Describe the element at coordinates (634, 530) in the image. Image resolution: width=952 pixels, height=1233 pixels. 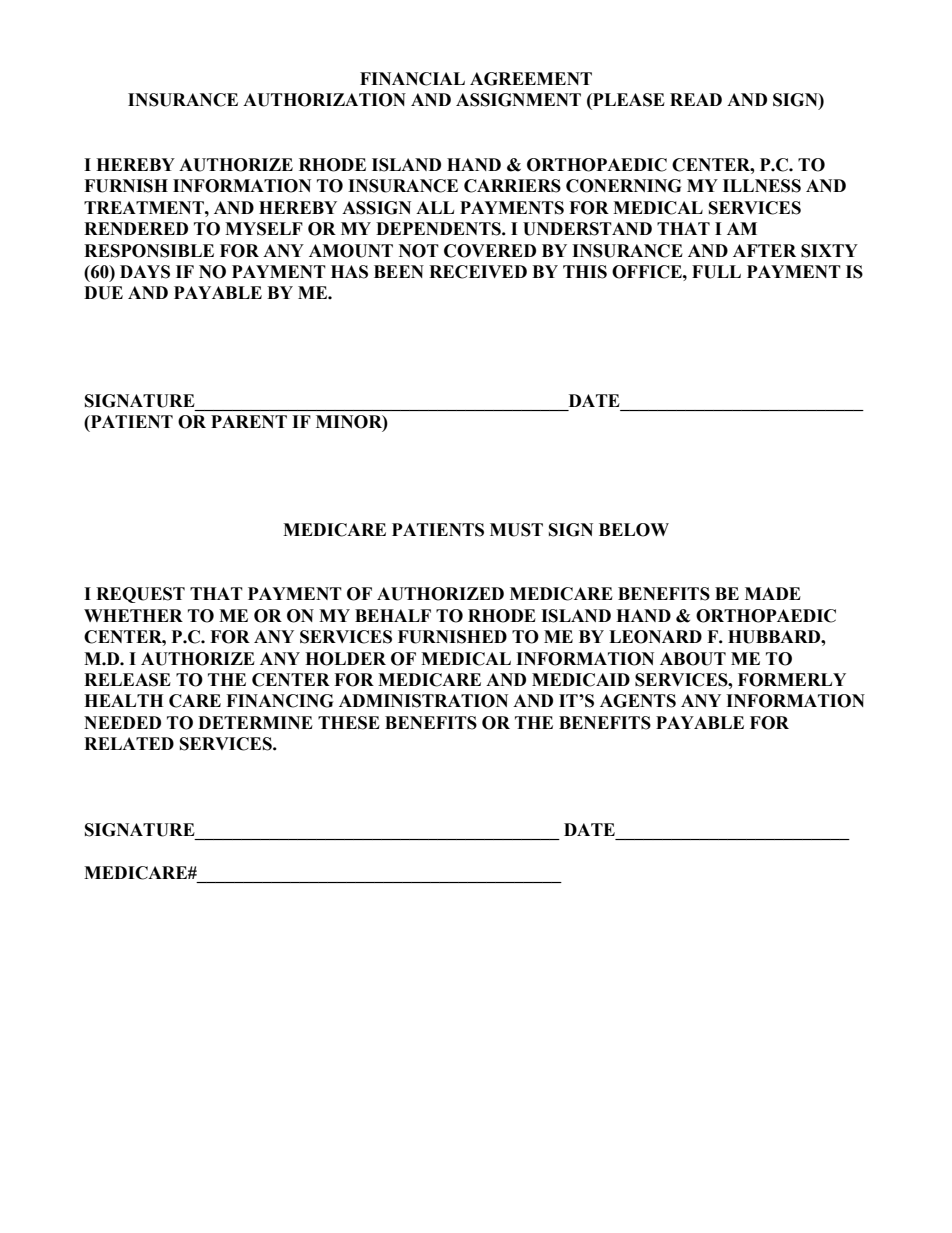
I see `BELOW` at that location.
